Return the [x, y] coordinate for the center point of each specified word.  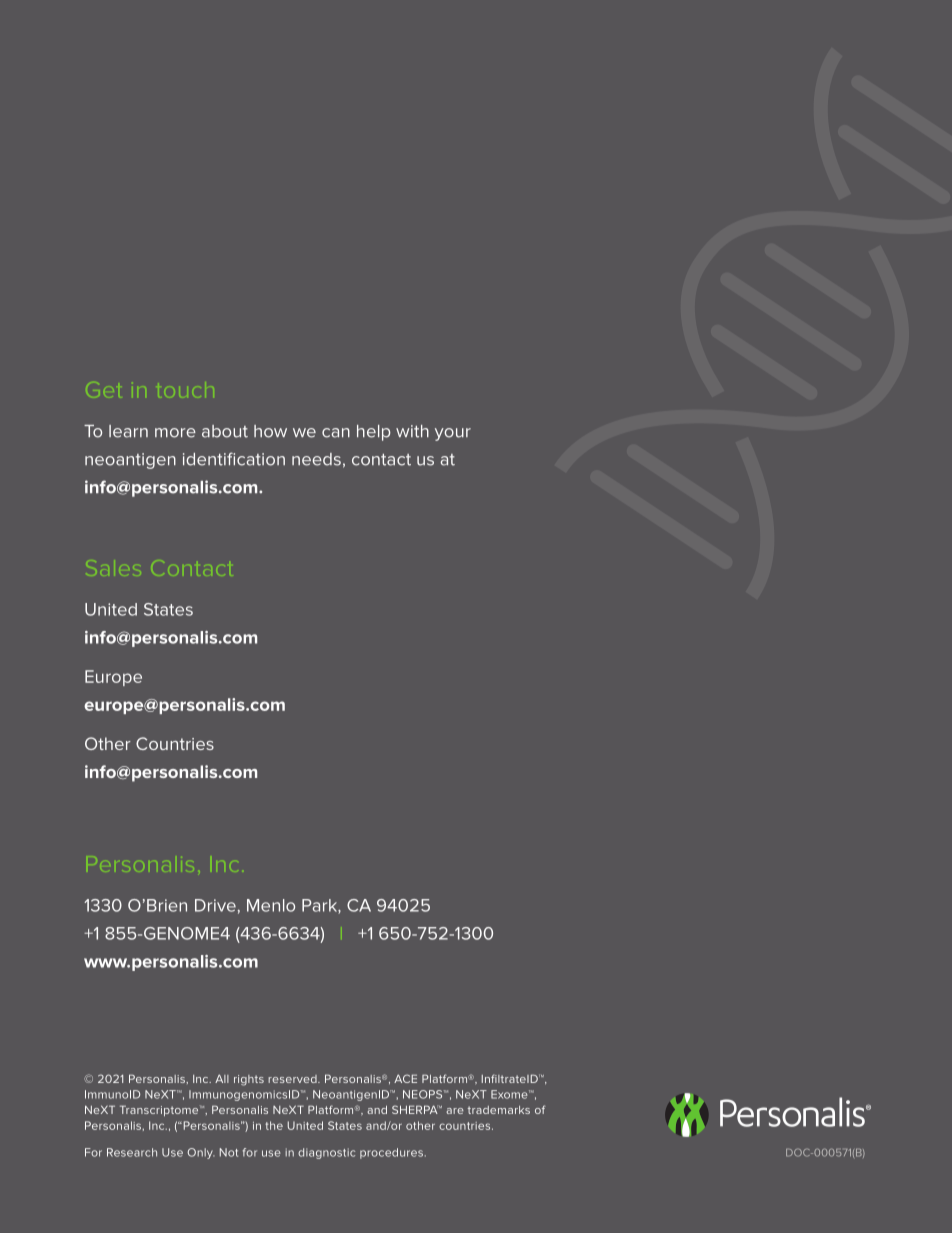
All [222, 1078]
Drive [215, 905]
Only [201, 1153]
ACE [405, 1078]
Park [320, 906]
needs [316, 459]
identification [234, 459]
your [453, 434]
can [336, 433]
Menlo [271, 905]
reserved [293, 1079]
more [175, 433]
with [412, 431]
